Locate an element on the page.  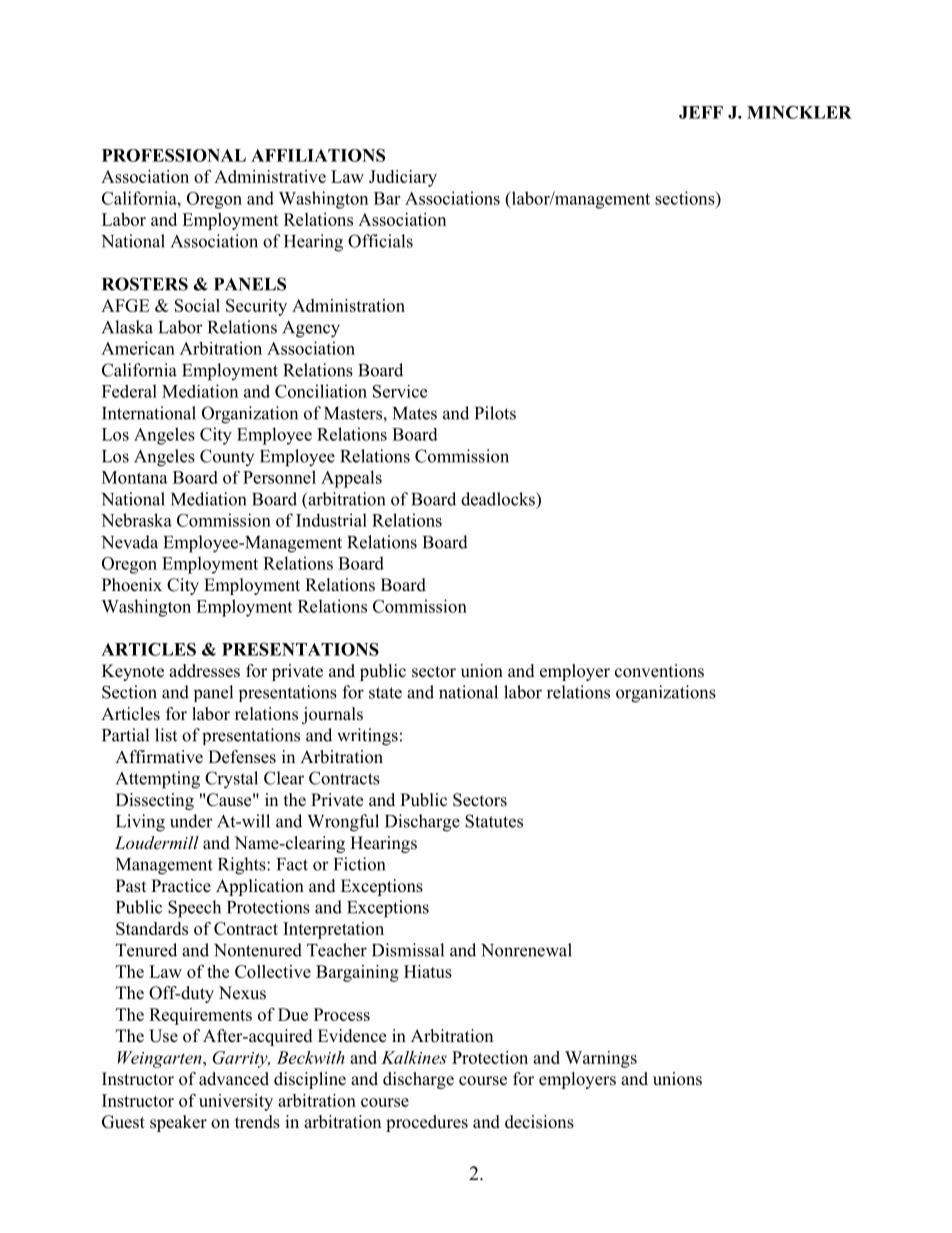
PROFESSIONAL is located at coordinates (174, 155).
